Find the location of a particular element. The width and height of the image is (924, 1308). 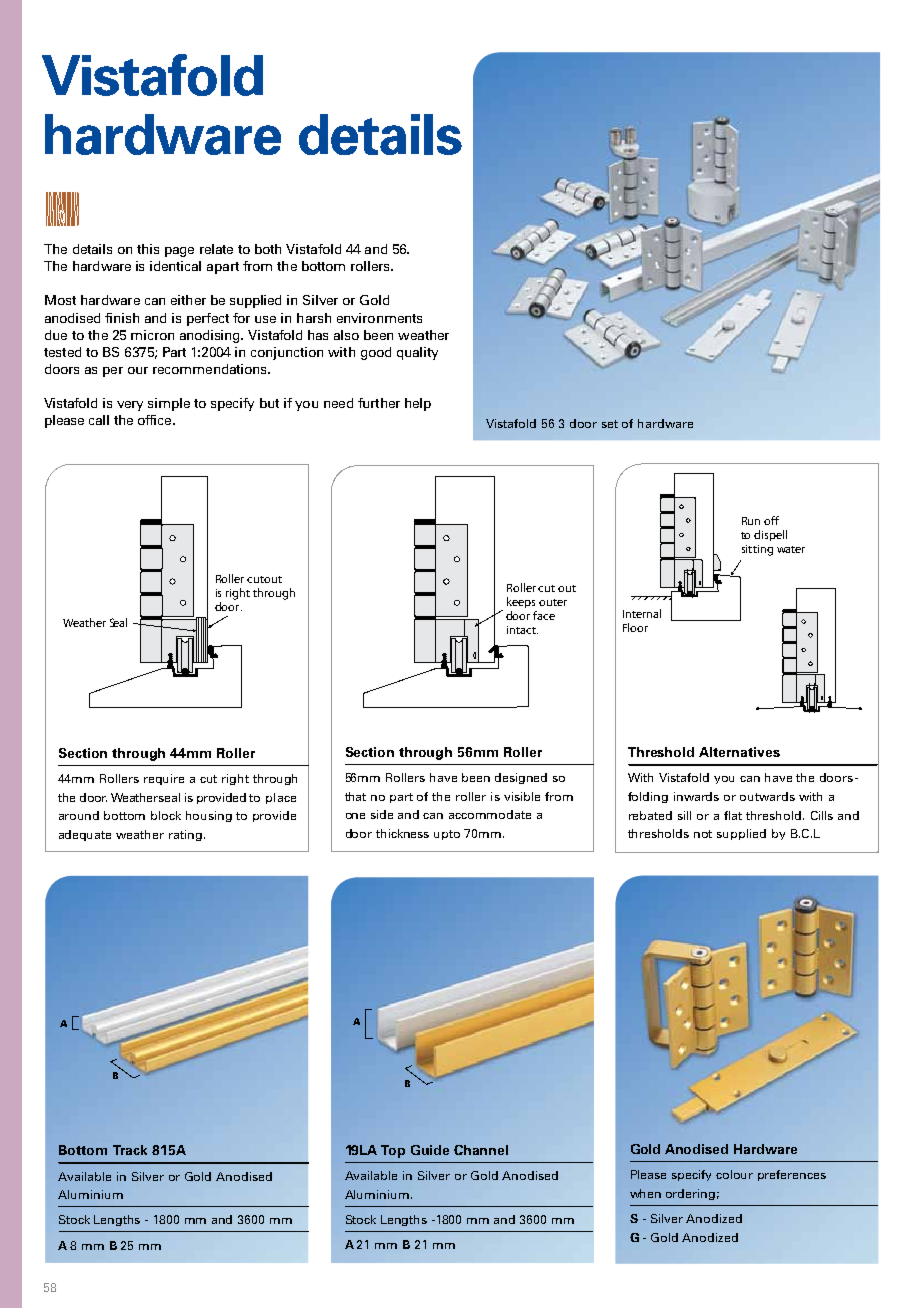

colour is located at coordinates (734, 1174).
